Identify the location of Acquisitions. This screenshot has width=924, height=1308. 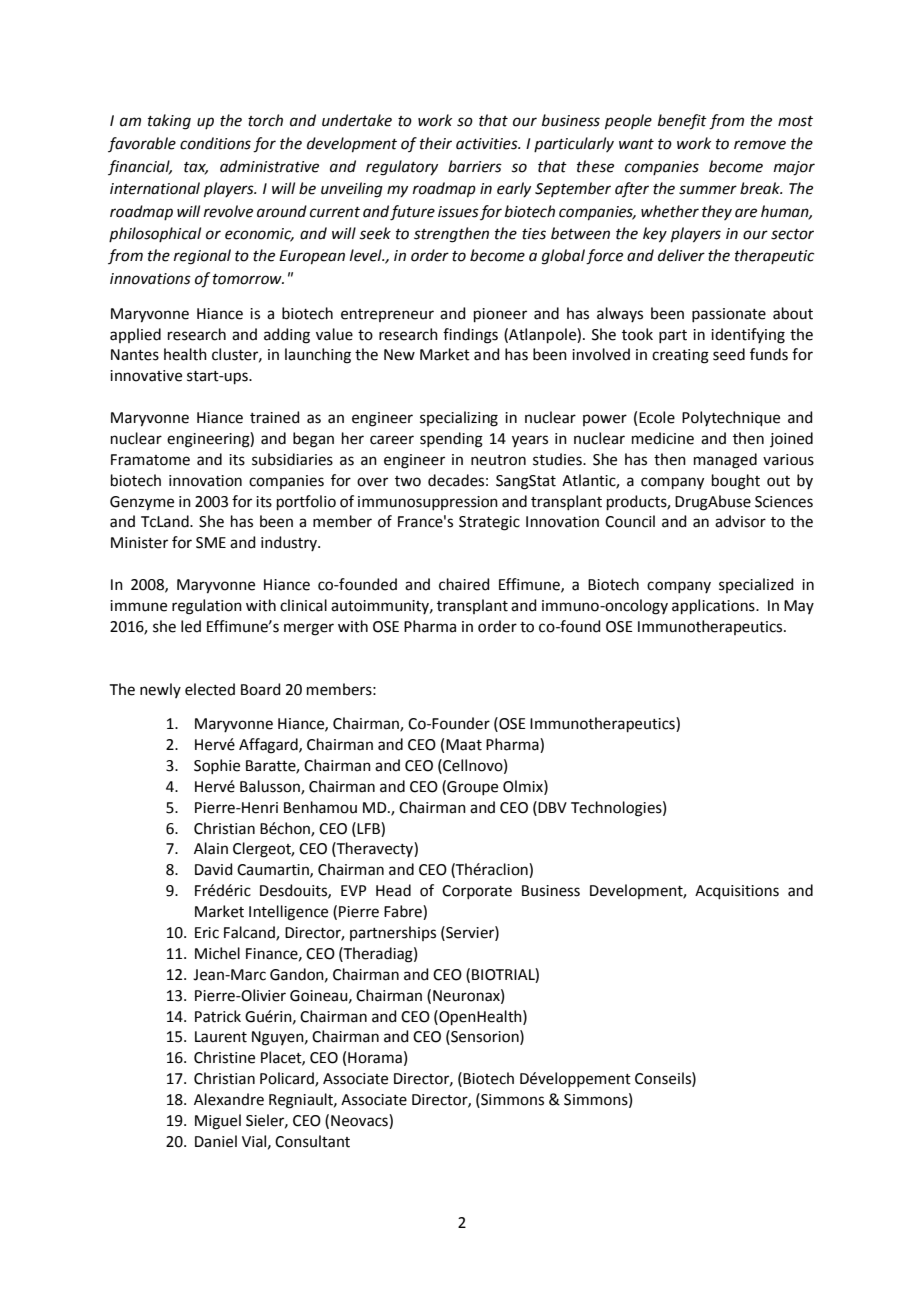
(737, 892).
